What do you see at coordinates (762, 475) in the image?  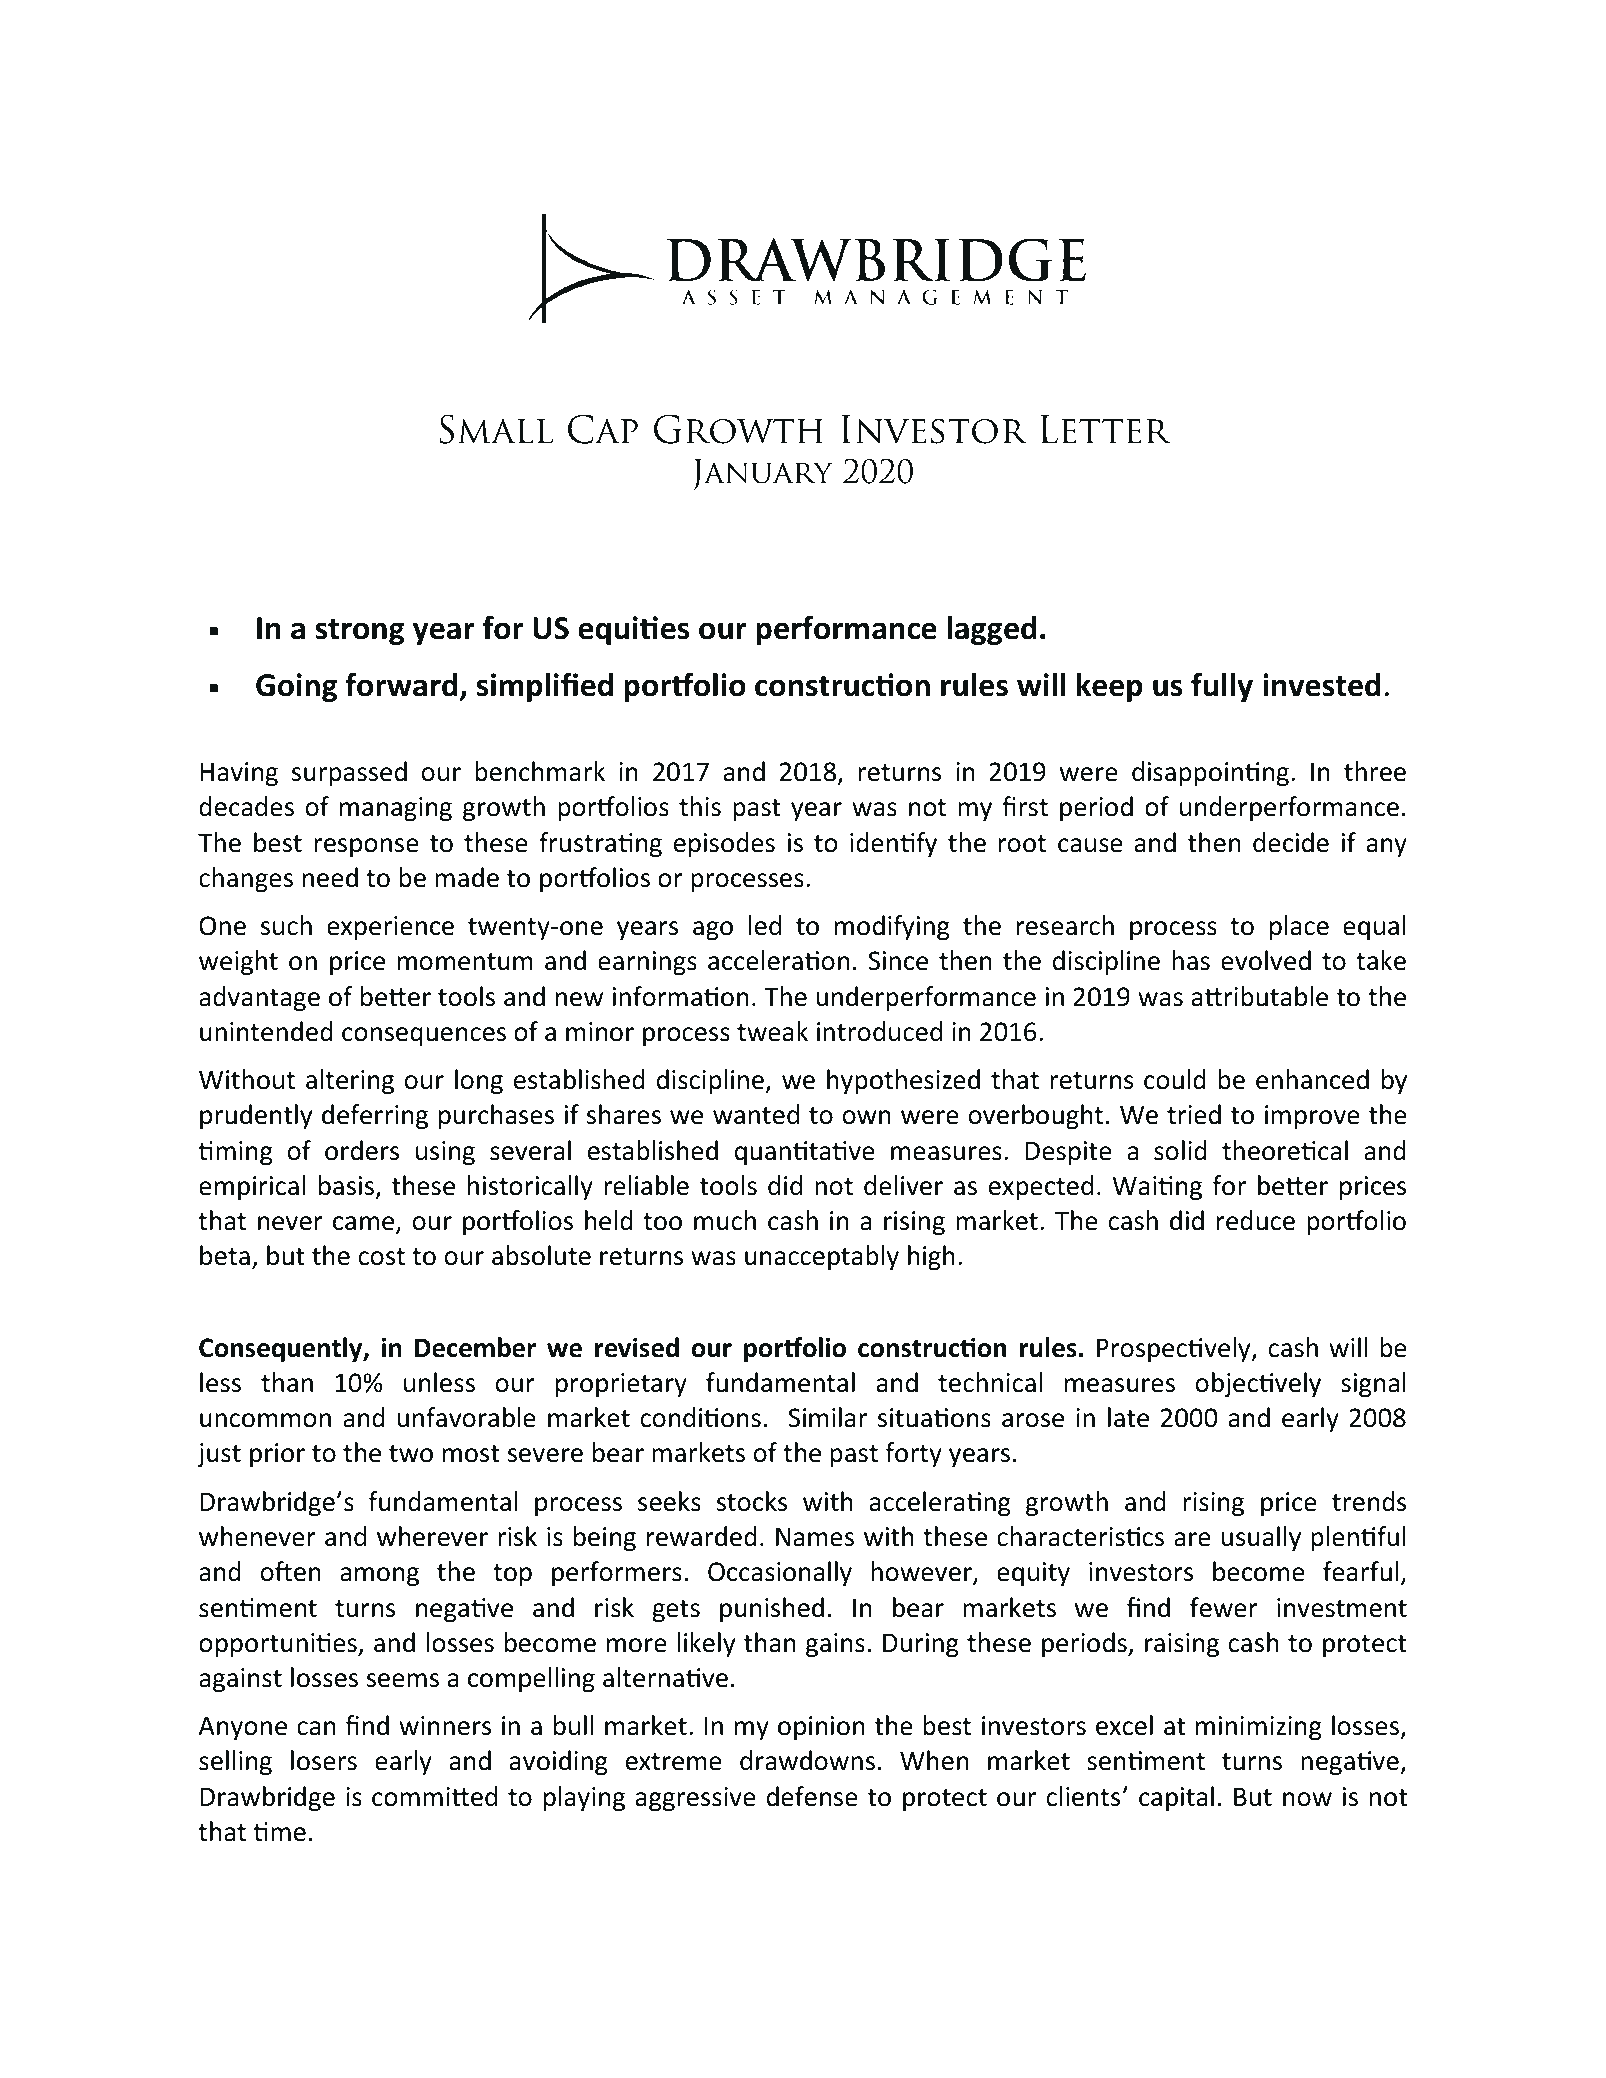 I see `January` at bounding box center [762, 475].
